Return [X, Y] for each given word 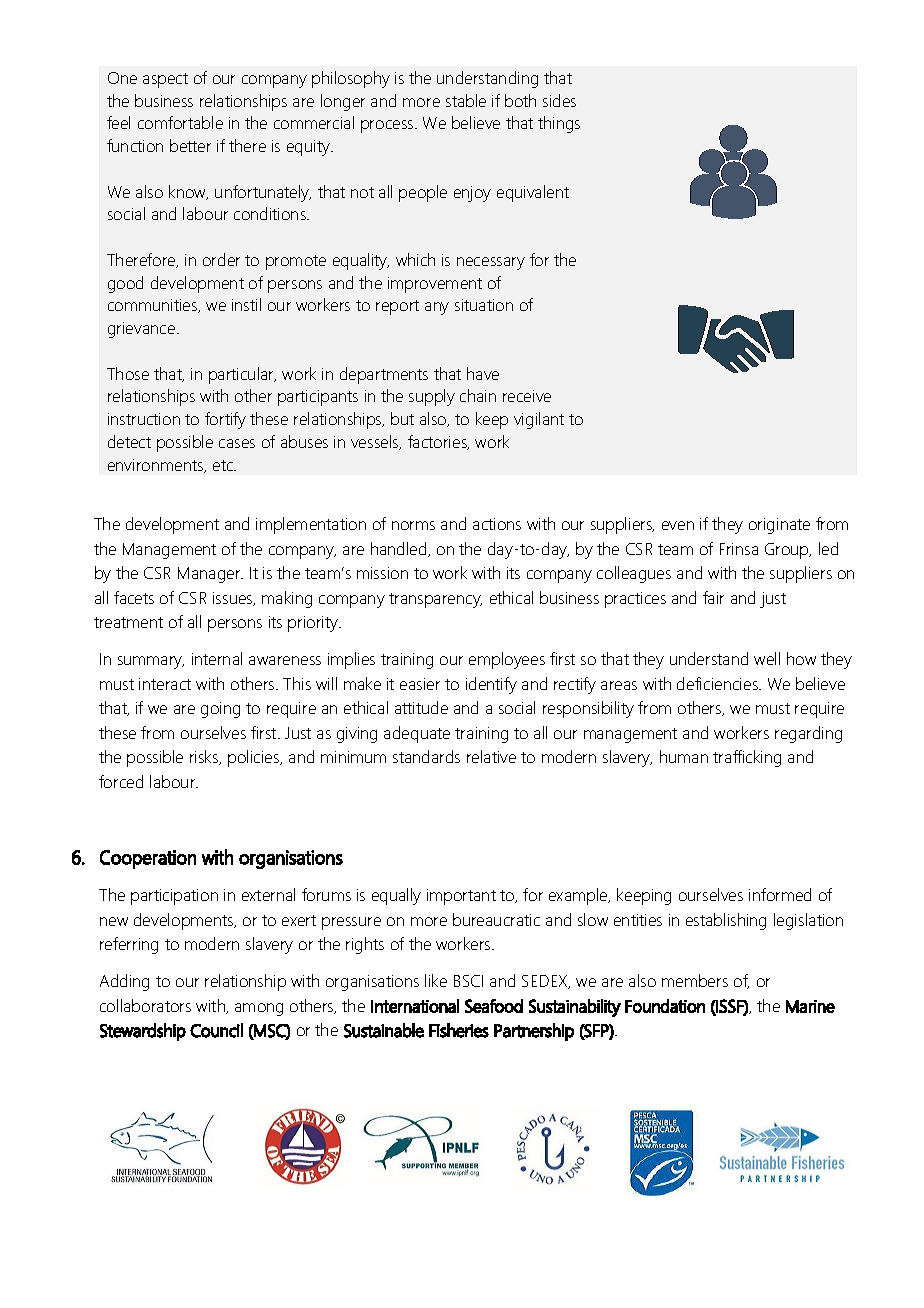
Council [216, 1030]
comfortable [180, 122]
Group [788, 551]
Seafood [494, 1006]
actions [497, 524]
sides [559, 100]
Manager [210, 575]
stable [466, 100]
